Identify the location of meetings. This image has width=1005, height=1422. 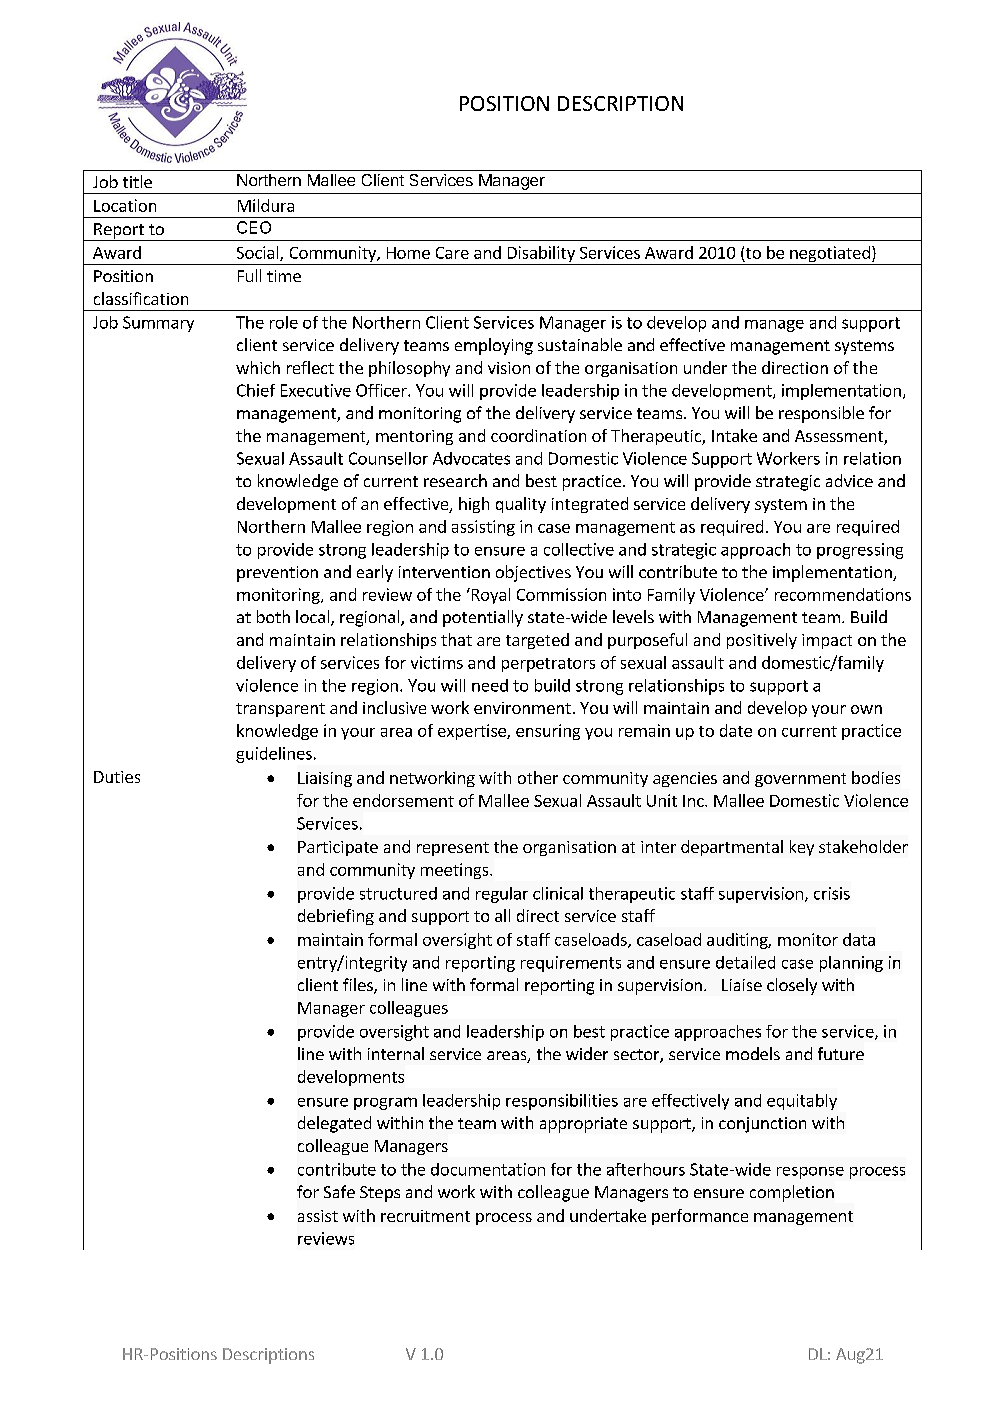
(456, 871).
